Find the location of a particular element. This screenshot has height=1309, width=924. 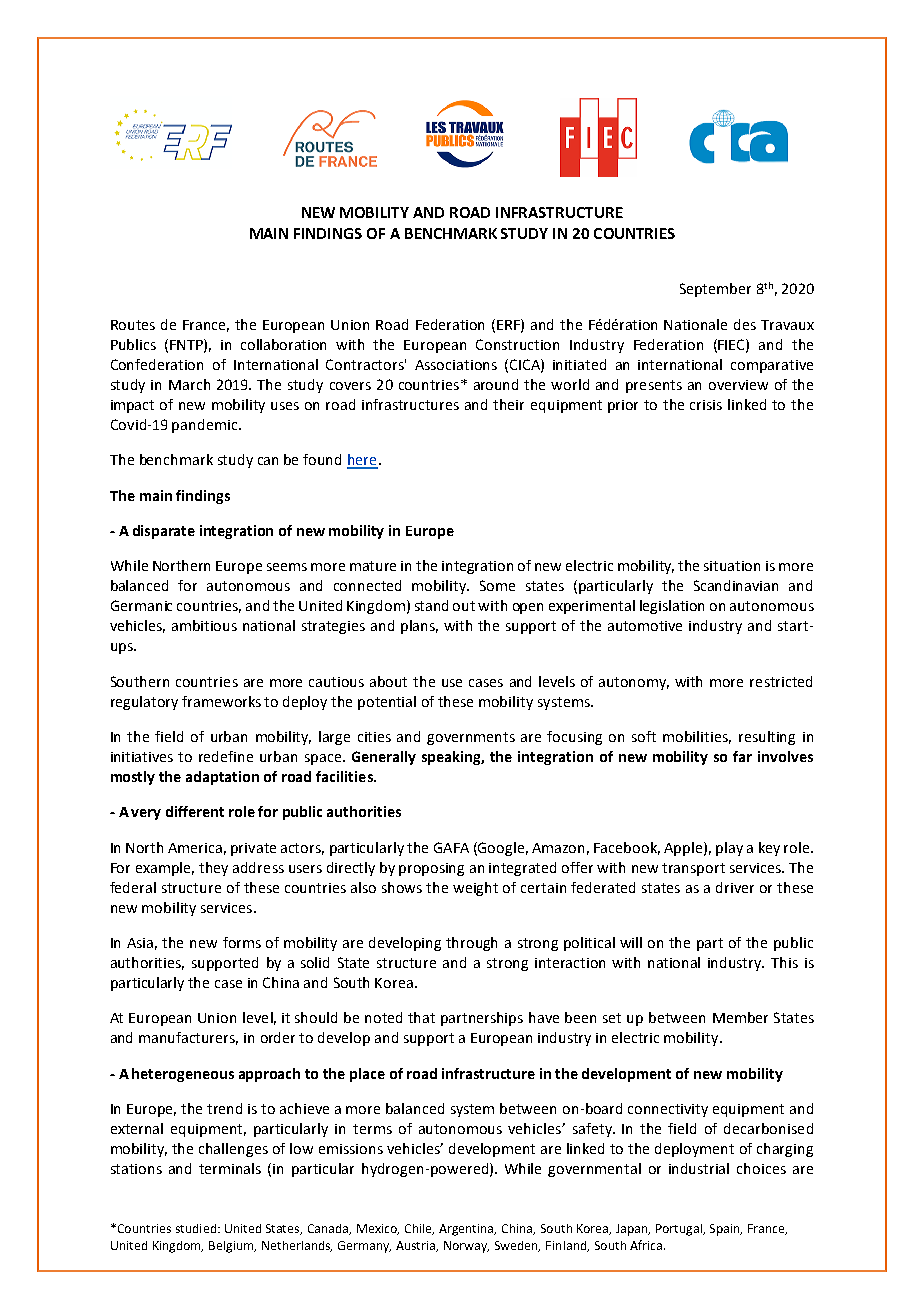

des is located at coordinates (745, 324).
